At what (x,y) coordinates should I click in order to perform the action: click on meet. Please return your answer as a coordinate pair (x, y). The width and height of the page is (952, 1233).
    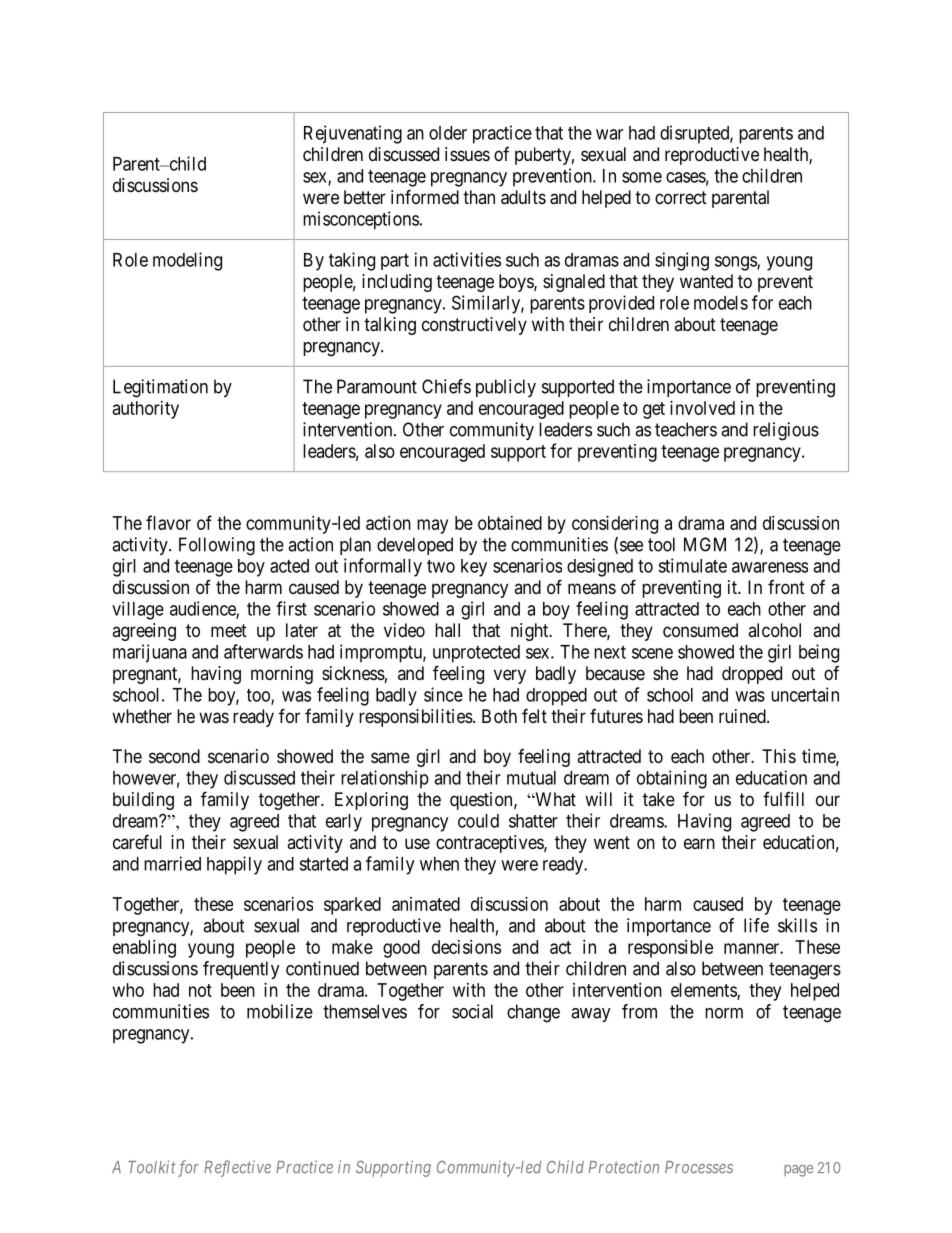
    Looking at the image, I should click on (229, 630).
